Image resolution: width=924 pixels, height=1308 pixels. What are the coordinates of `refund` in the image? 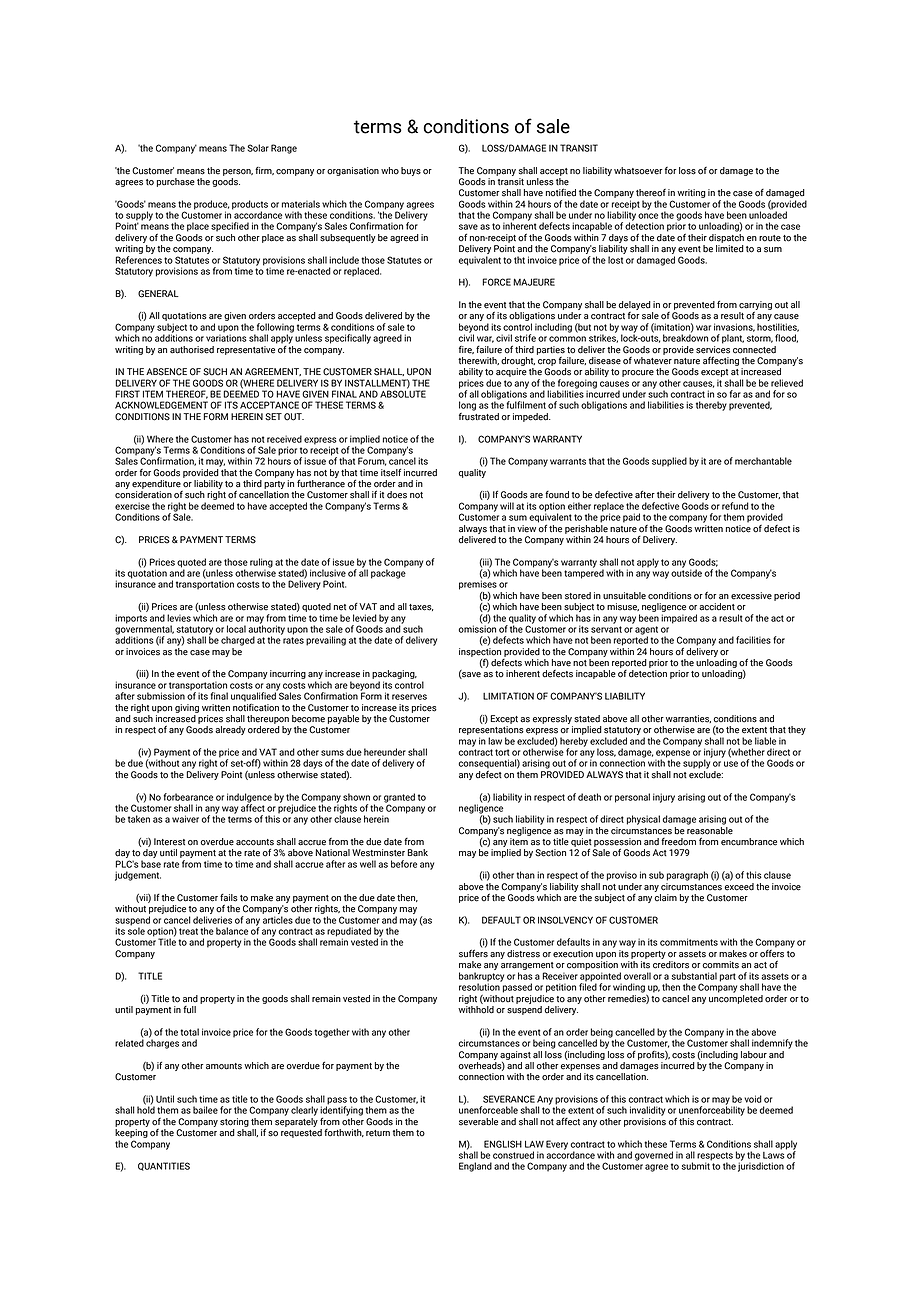 It's located at (735, 506).
